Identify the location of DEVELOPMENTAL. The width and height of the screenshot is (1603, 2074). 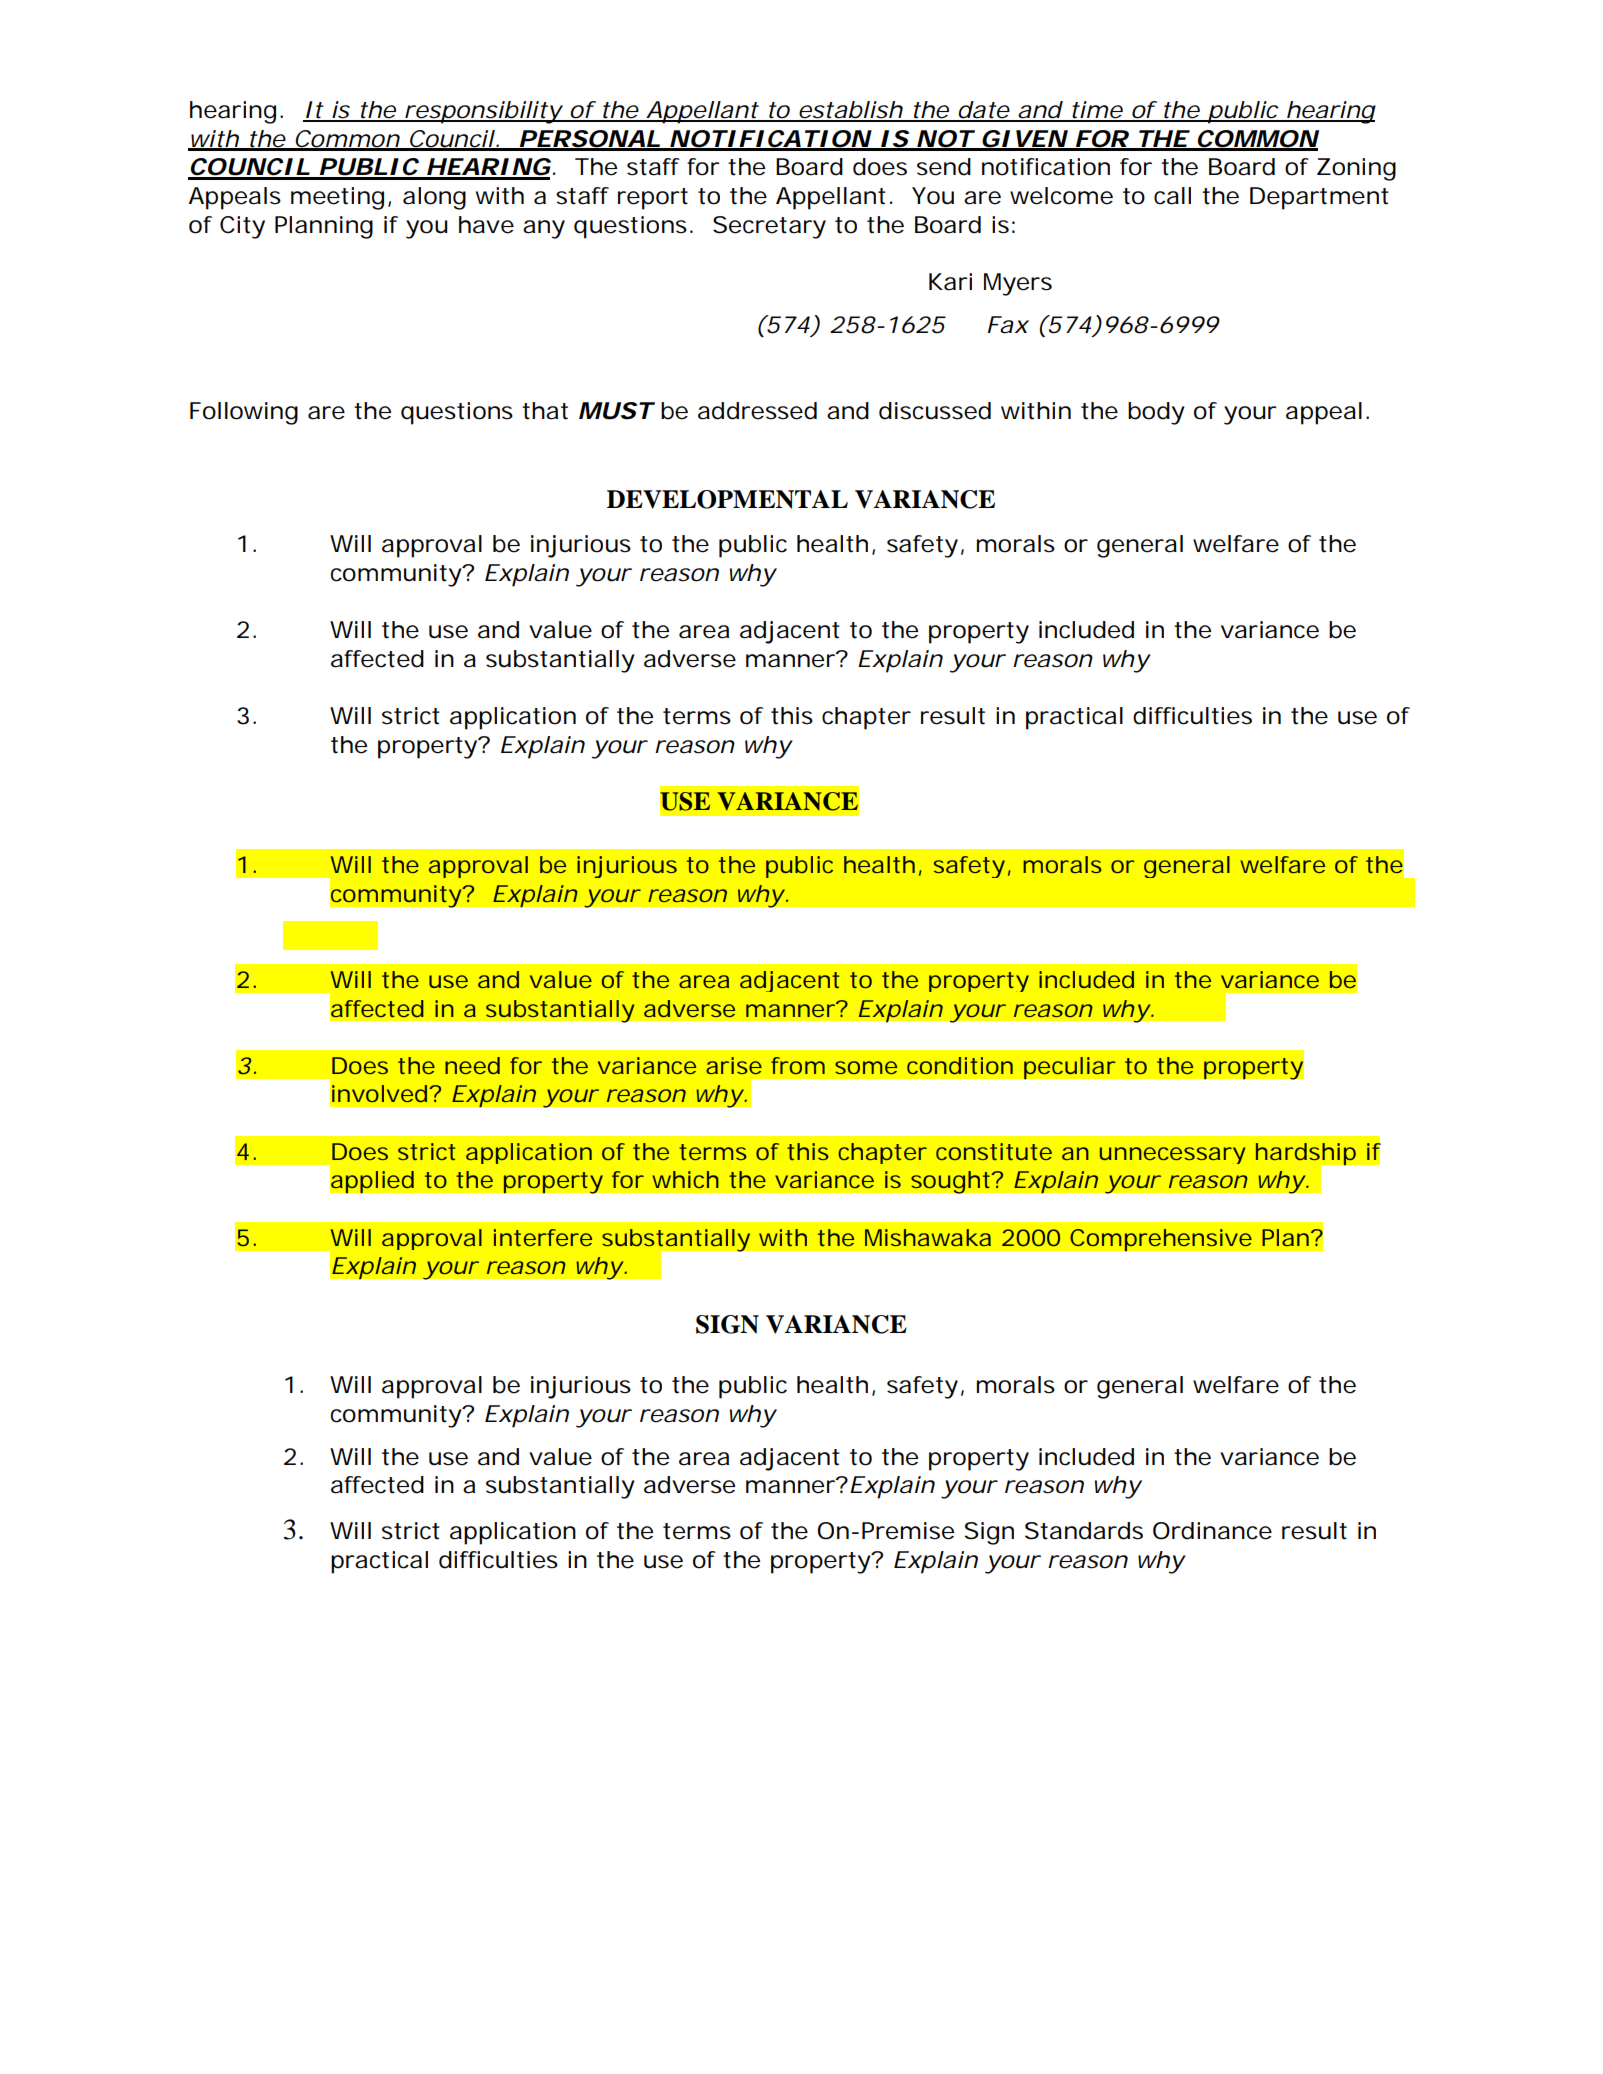
(727, 499).
